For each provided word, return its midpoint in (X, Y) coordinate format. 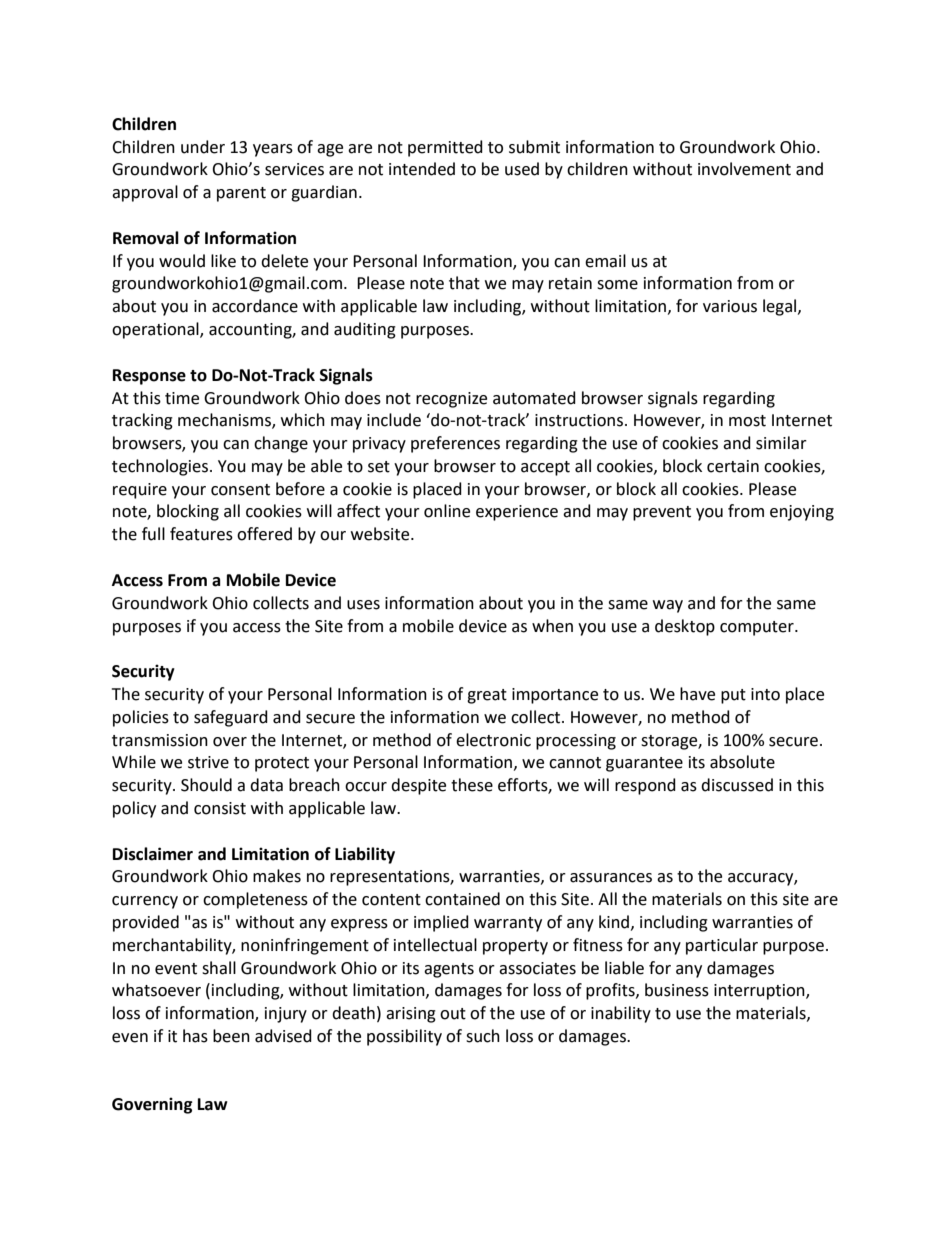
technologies (161, 467)
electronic (493, 740)
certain (733, 466)
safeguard (231, 718)
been (231, 1036)
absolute (742, 762)
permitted (445, 148)
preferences (455, 444)
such (483, 1036)
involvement (744, 169)
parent (241, 194)
